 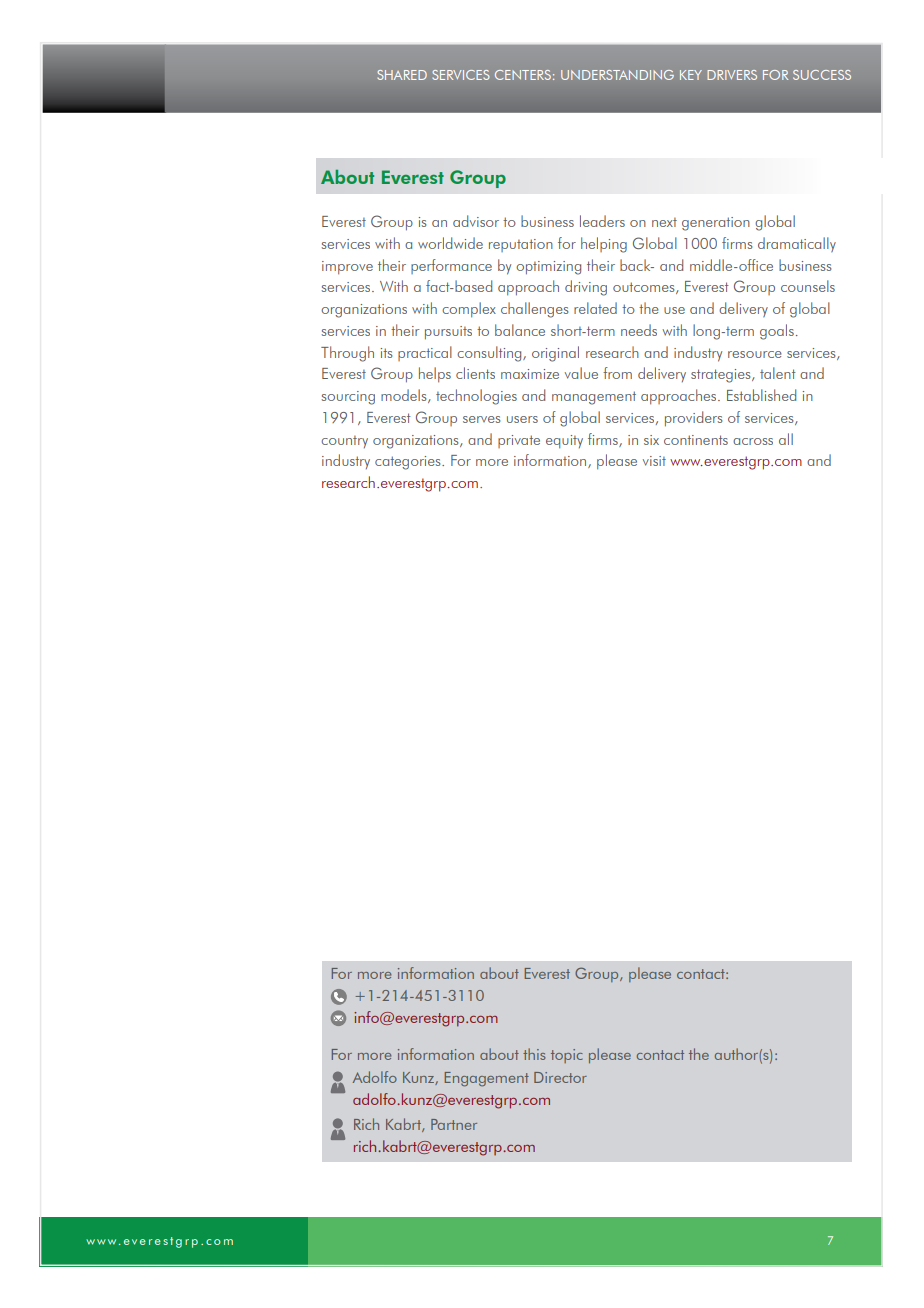 I want to click on visit, so click(x=654, y=461).
